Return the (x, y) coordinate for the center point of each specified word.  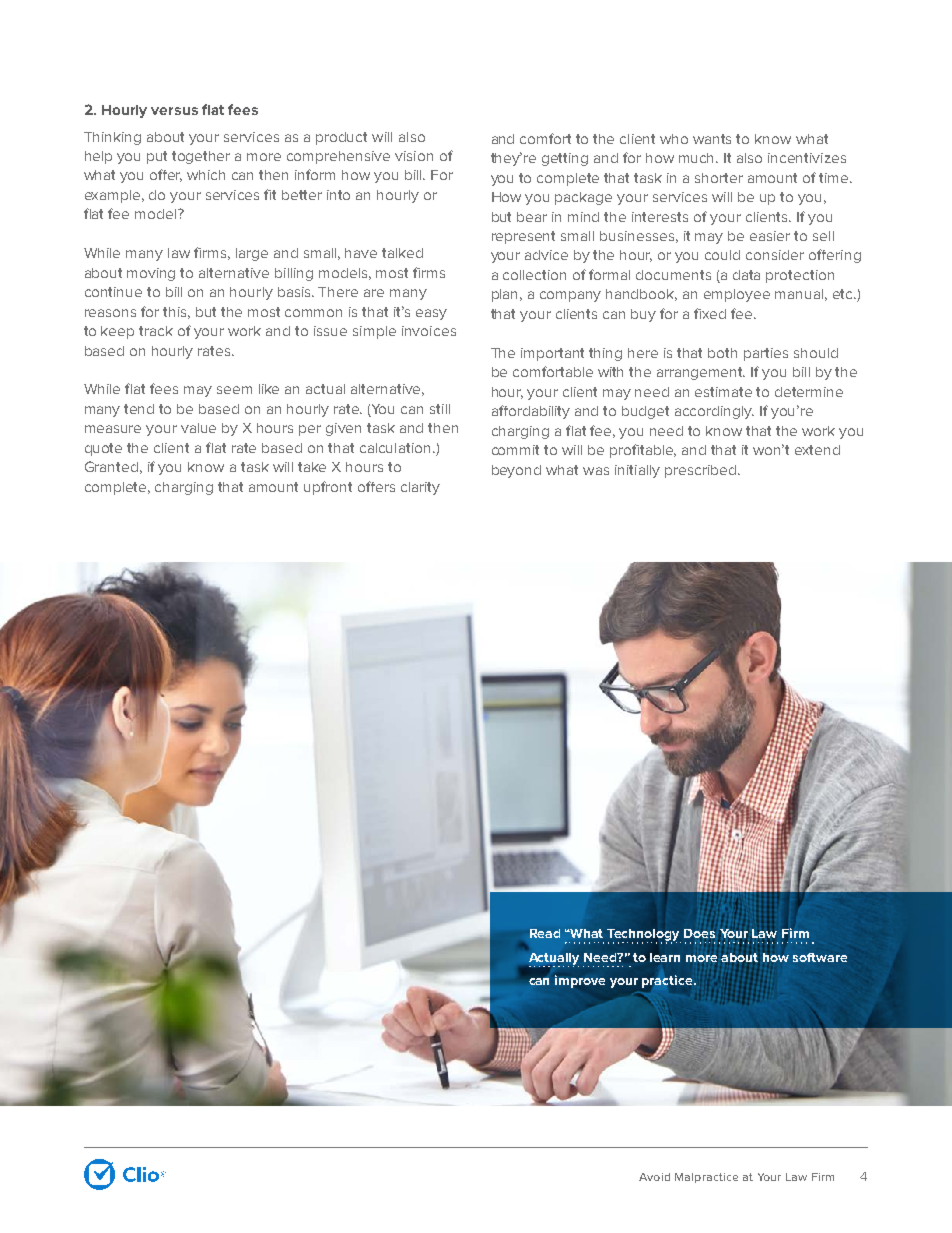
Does (699, 933)
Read (545, 933)
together (201, 157)
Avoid (654, 1177)
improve (580, 981)
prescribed (702, 471)
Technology (644, 936)
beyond (516, 471)
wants (712, 139)
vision (414, 156)
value (198, 428)
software (820, 957)
